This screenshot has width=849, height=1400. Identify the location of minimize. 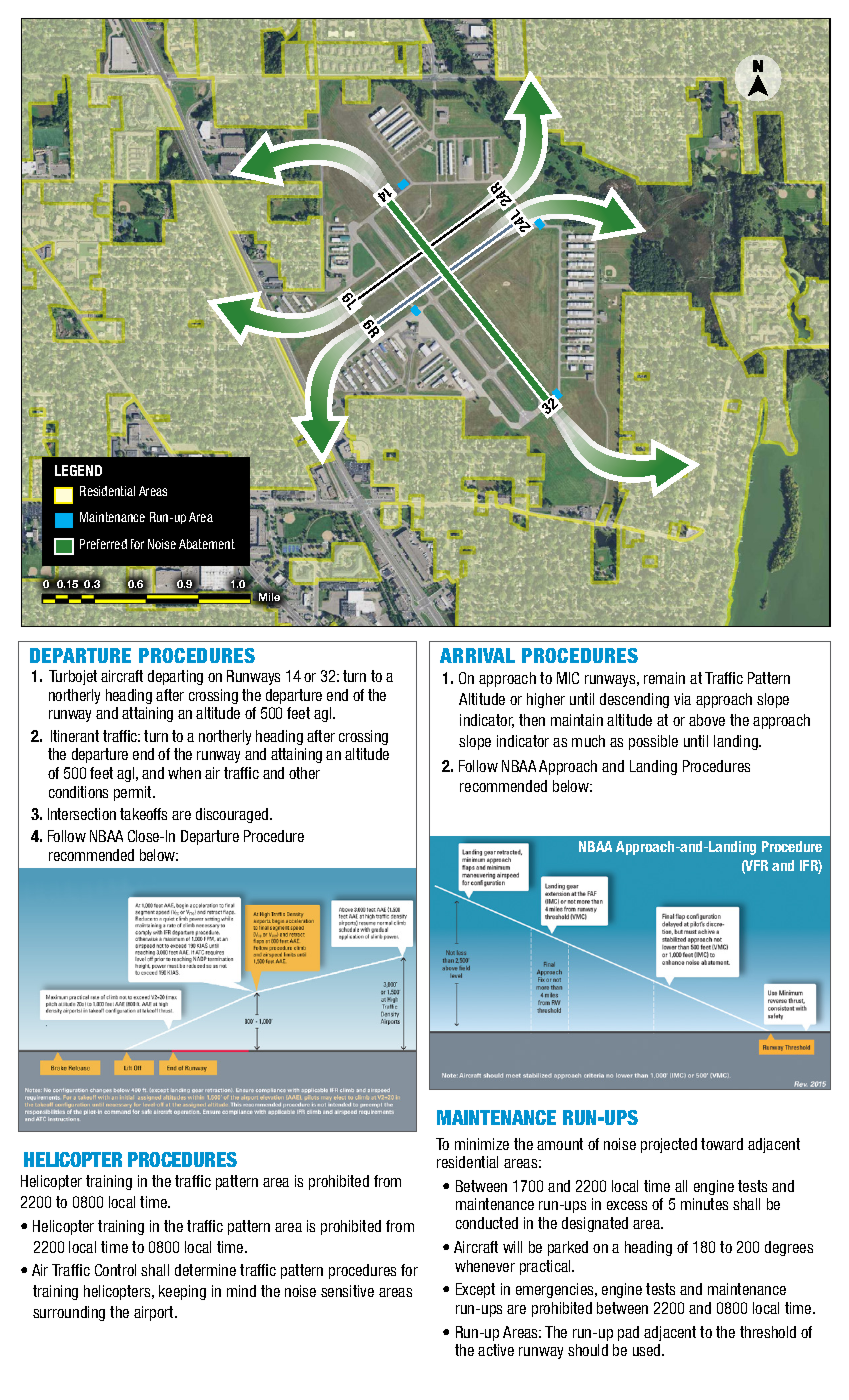
(482, 1144).
